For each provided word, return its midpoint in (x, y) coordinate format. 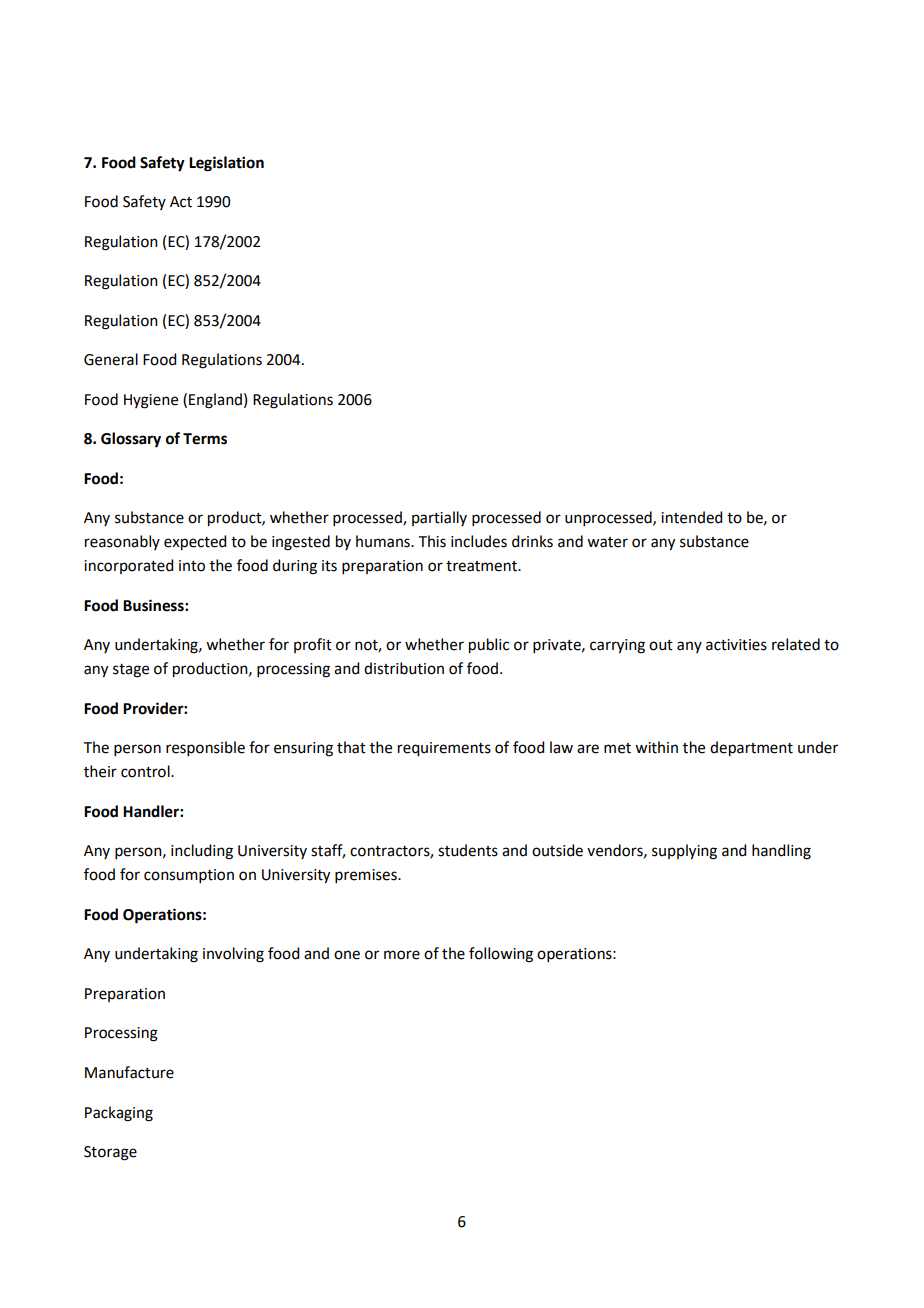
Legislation (226, 164)
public (489, 646)
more (402, 955)
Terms (205, 439)
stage (131, 671)
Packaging (119, 1114)
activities (736, 645)
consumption (189, 876)
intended (691, 517)
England (215, 401)
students (468, 850)
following (501, 955)
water (607, 542)
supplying (684, 852)
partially (439, 518)
